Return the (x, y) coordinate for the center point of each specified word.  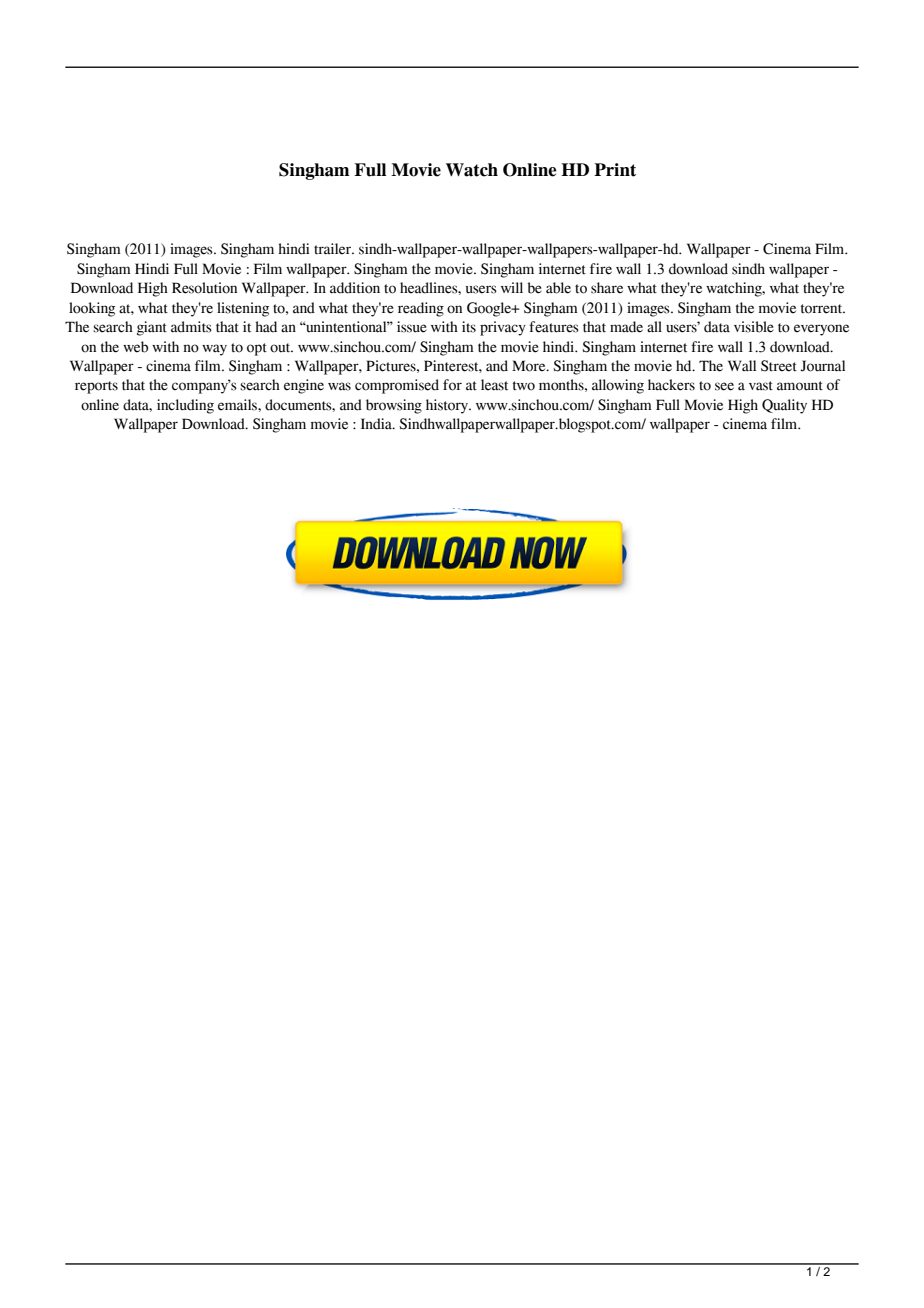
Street (779, 366)
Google (490, 309)
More (530, 366)
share (607, 288)
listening (243, 309)
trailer (334, 249)
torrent (823, 309)
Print (615, 170)
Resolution (204, 288)
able (558, 288)
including (185, 406)
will (512, 287)
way (214, 350)
